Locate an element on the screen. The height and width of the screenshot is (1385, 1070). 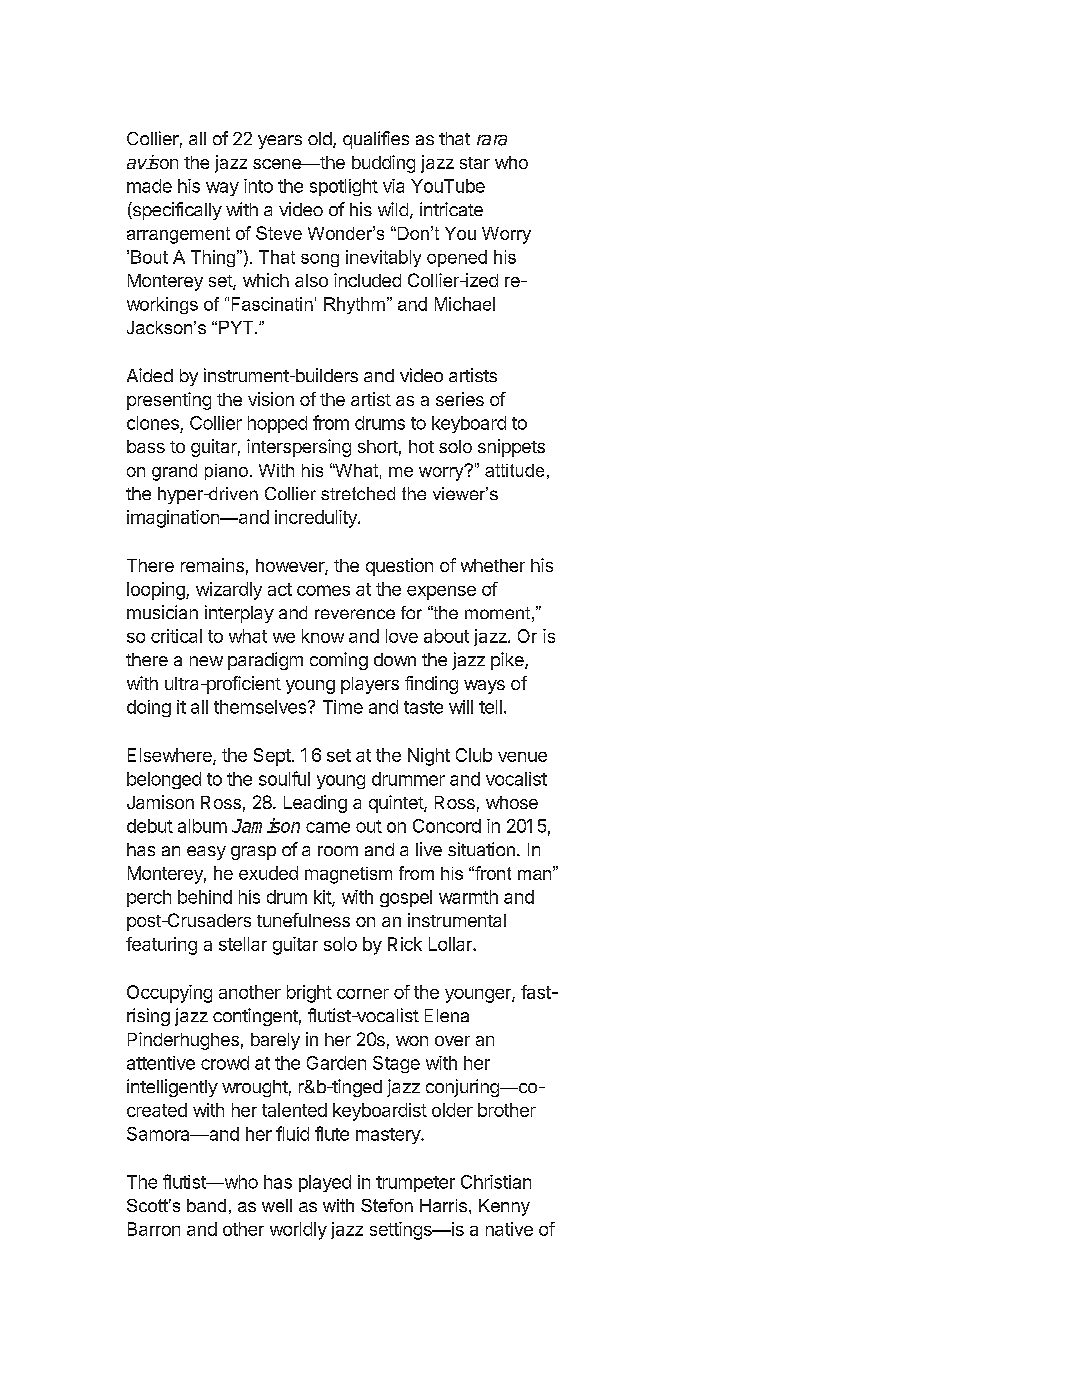
situation is located at coordinates (481, 849).
